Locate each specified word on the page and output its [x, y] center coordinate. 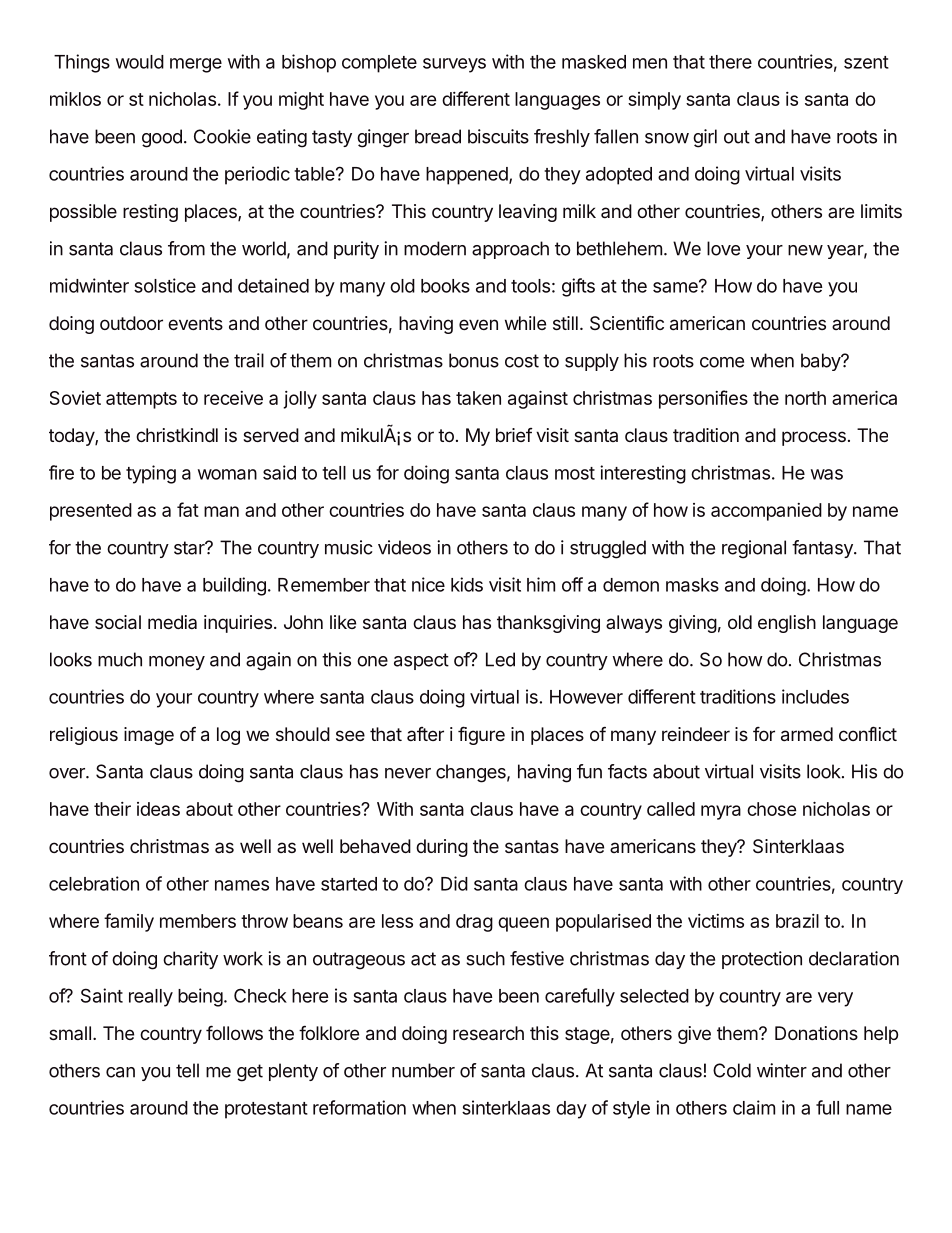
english [787, 624]
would [140, 62]
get [250, 1073]
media [172, 622]
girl [705, 138]
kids [467, 584]
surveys [454, 65]
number [423, 1070]
